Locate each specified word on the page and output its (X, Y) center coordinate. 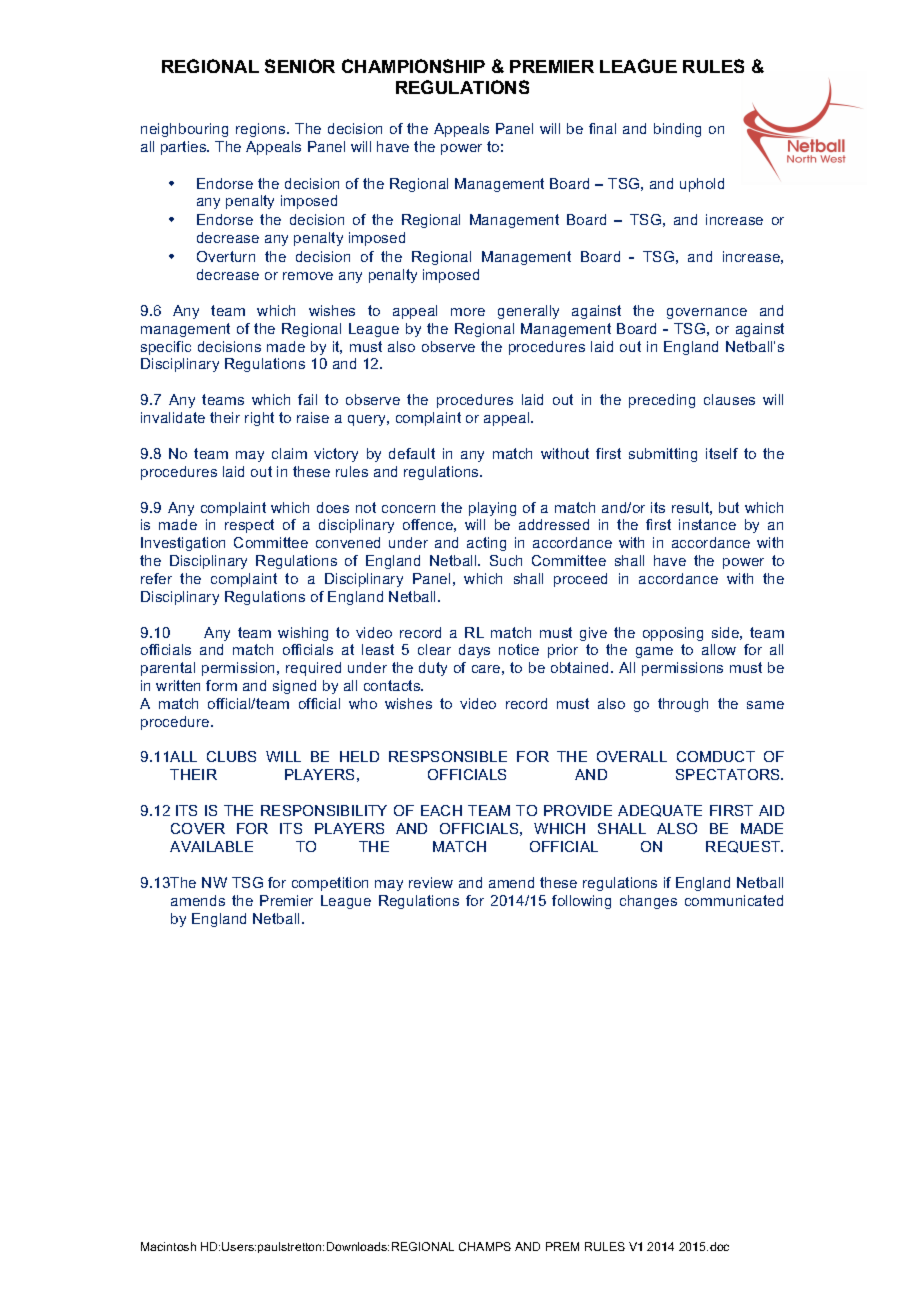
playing (492, 509)
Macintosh (168, 1246)
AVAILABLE (211, 846)
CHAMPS (485, 1246)
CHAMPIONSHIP (413, 66)
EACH (441, 810)
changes (648, 902)
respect (249, 526)
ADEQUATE (660, 811)
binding (677, 130)
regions (262, 130)
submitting (663, 455)
